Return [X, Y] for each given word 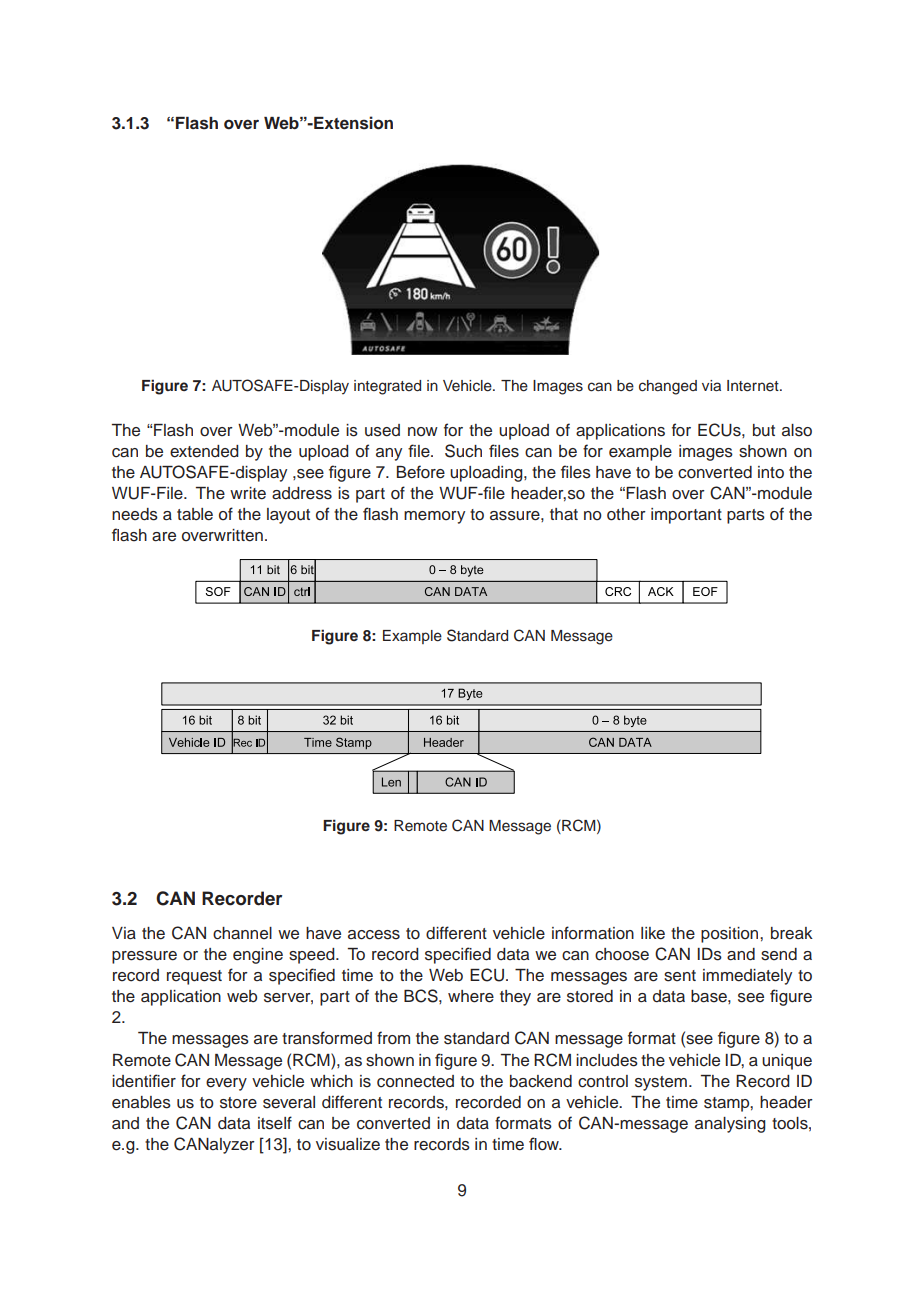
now [423, 432]
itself [275, 1123]
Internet [754, 386]
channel [242, 933]
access [374, 935]
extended [204, 451]
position [731, 935]
